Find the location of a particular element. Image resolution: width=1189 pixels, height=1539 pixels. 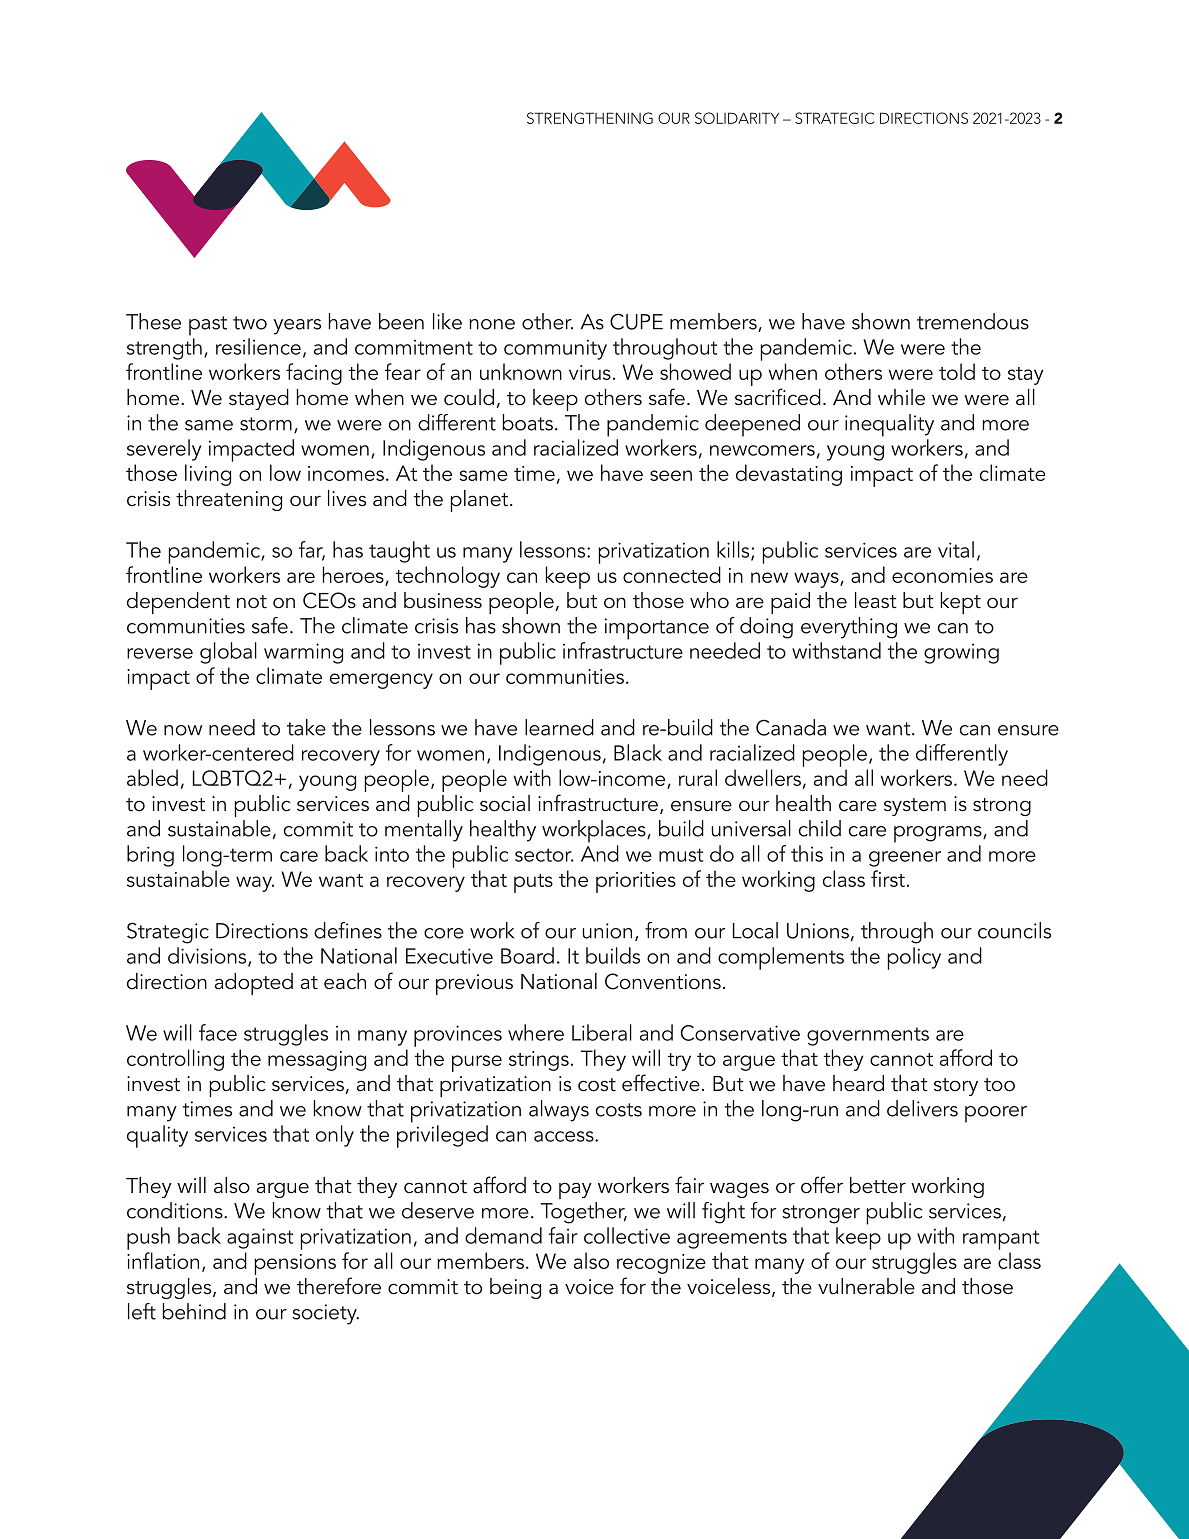

growing is located at coordinates (961, 654).
